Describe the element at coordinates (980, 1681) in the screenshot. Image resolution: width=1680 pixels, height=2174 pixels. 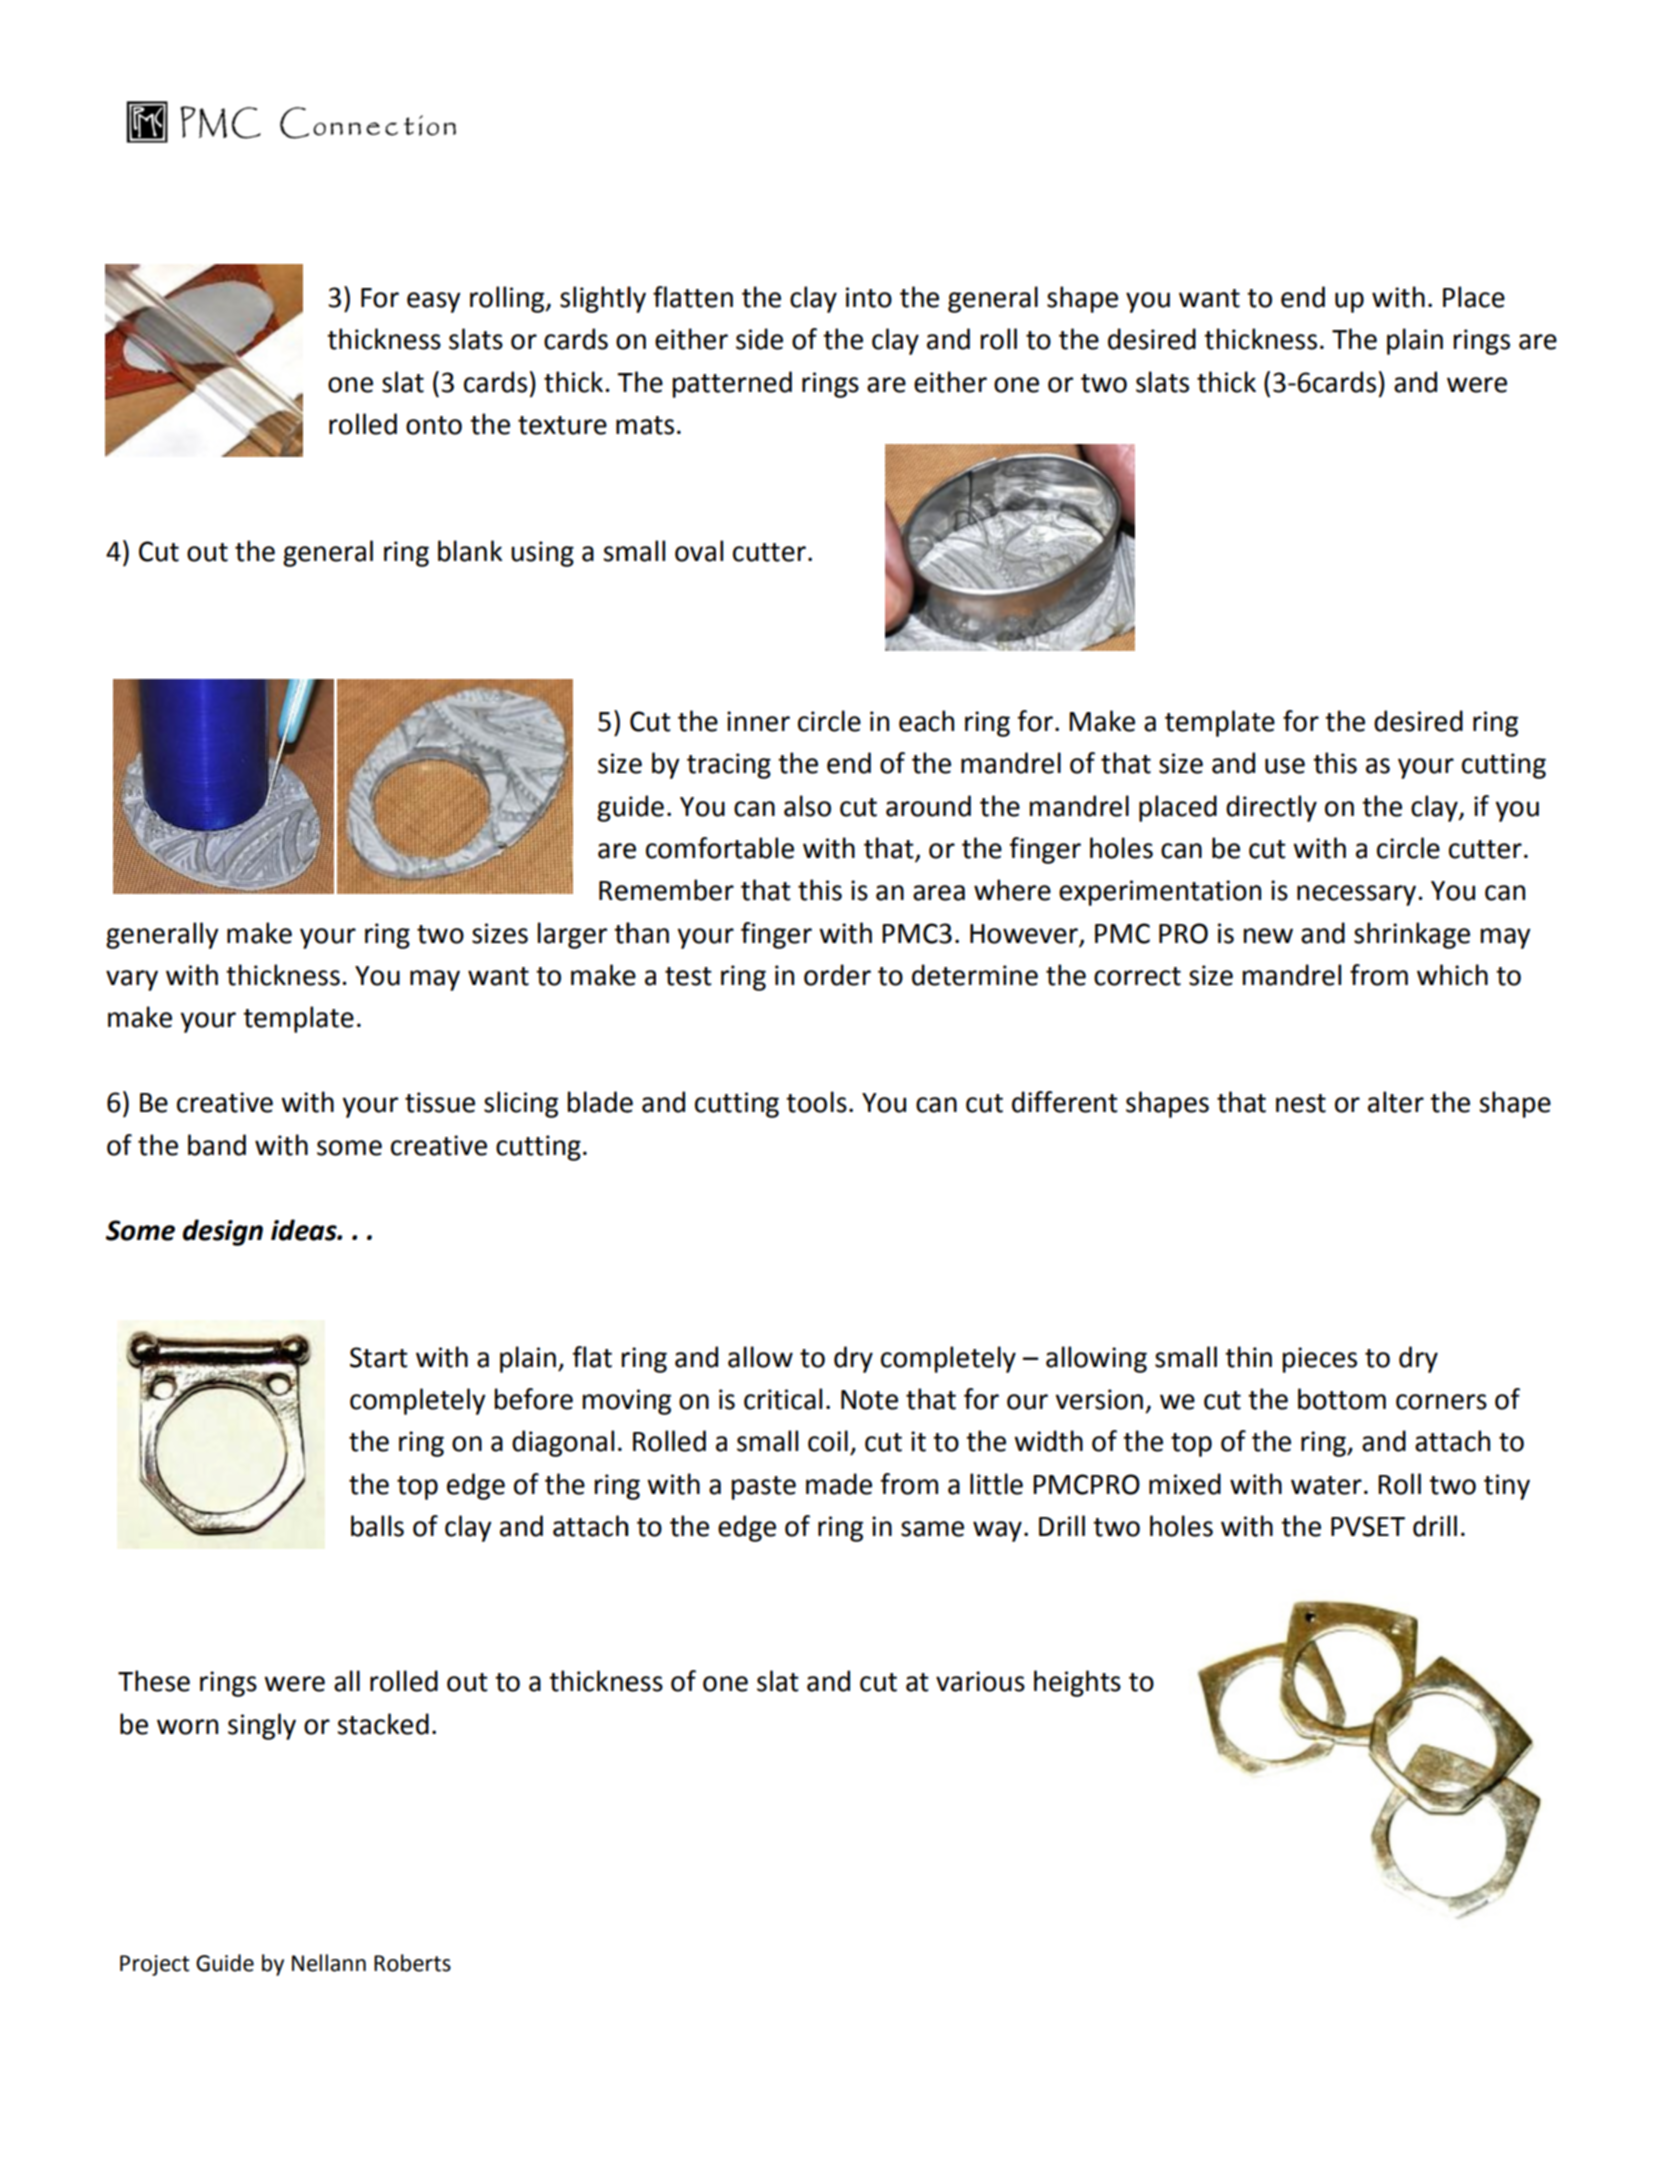
I see `various` at that location.
